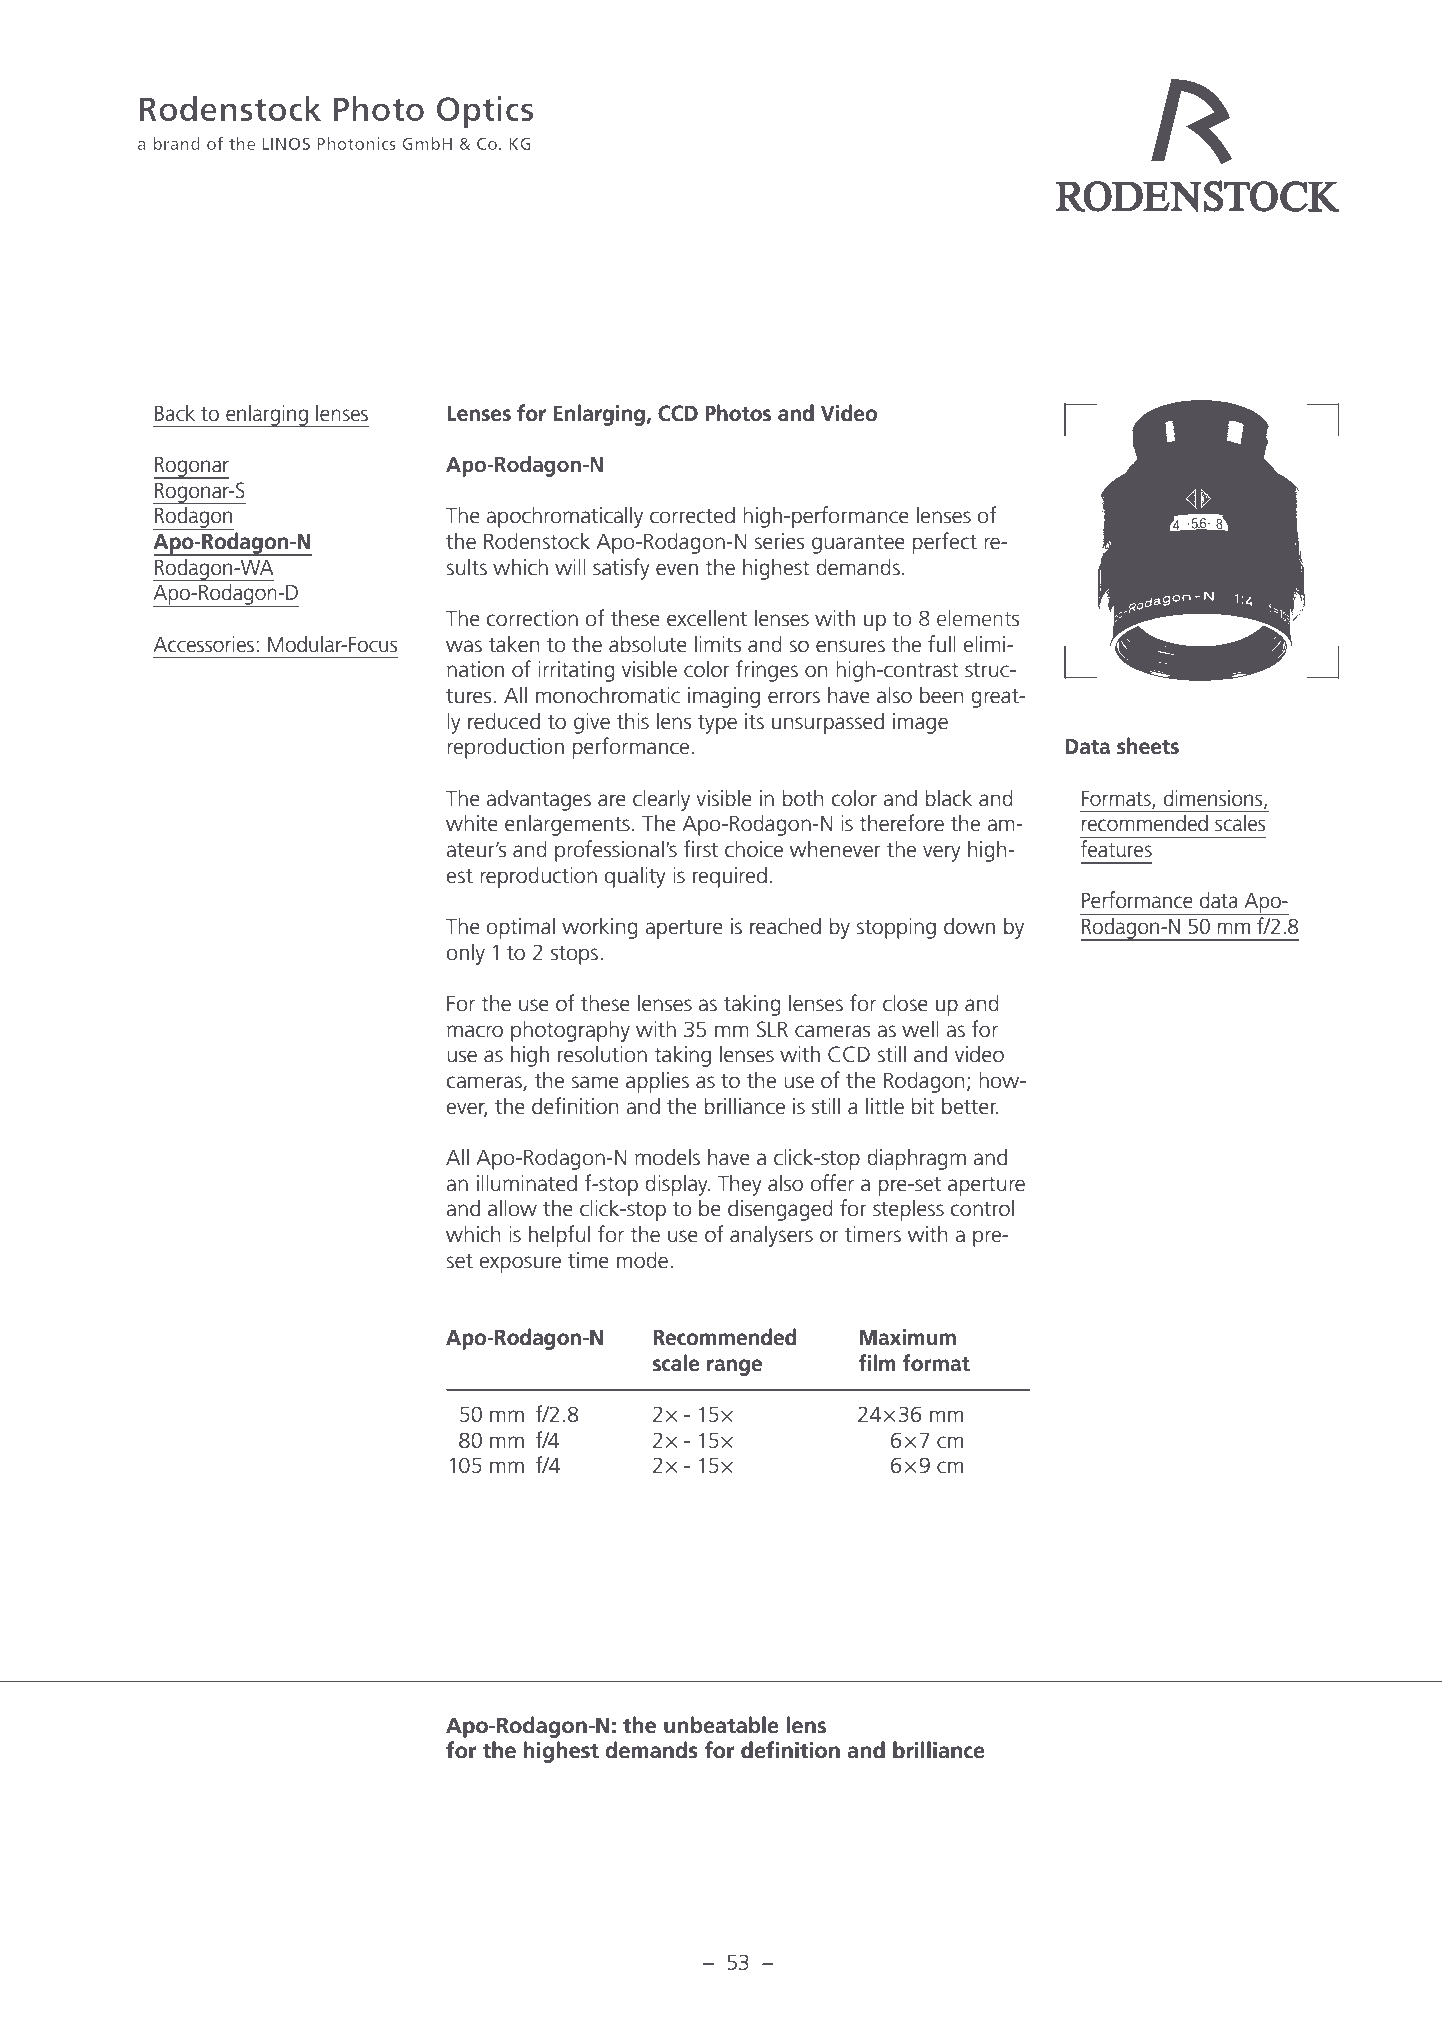  Describe the element at coordinates (877, 1362) in the screenshot. I see `film` at that location.
